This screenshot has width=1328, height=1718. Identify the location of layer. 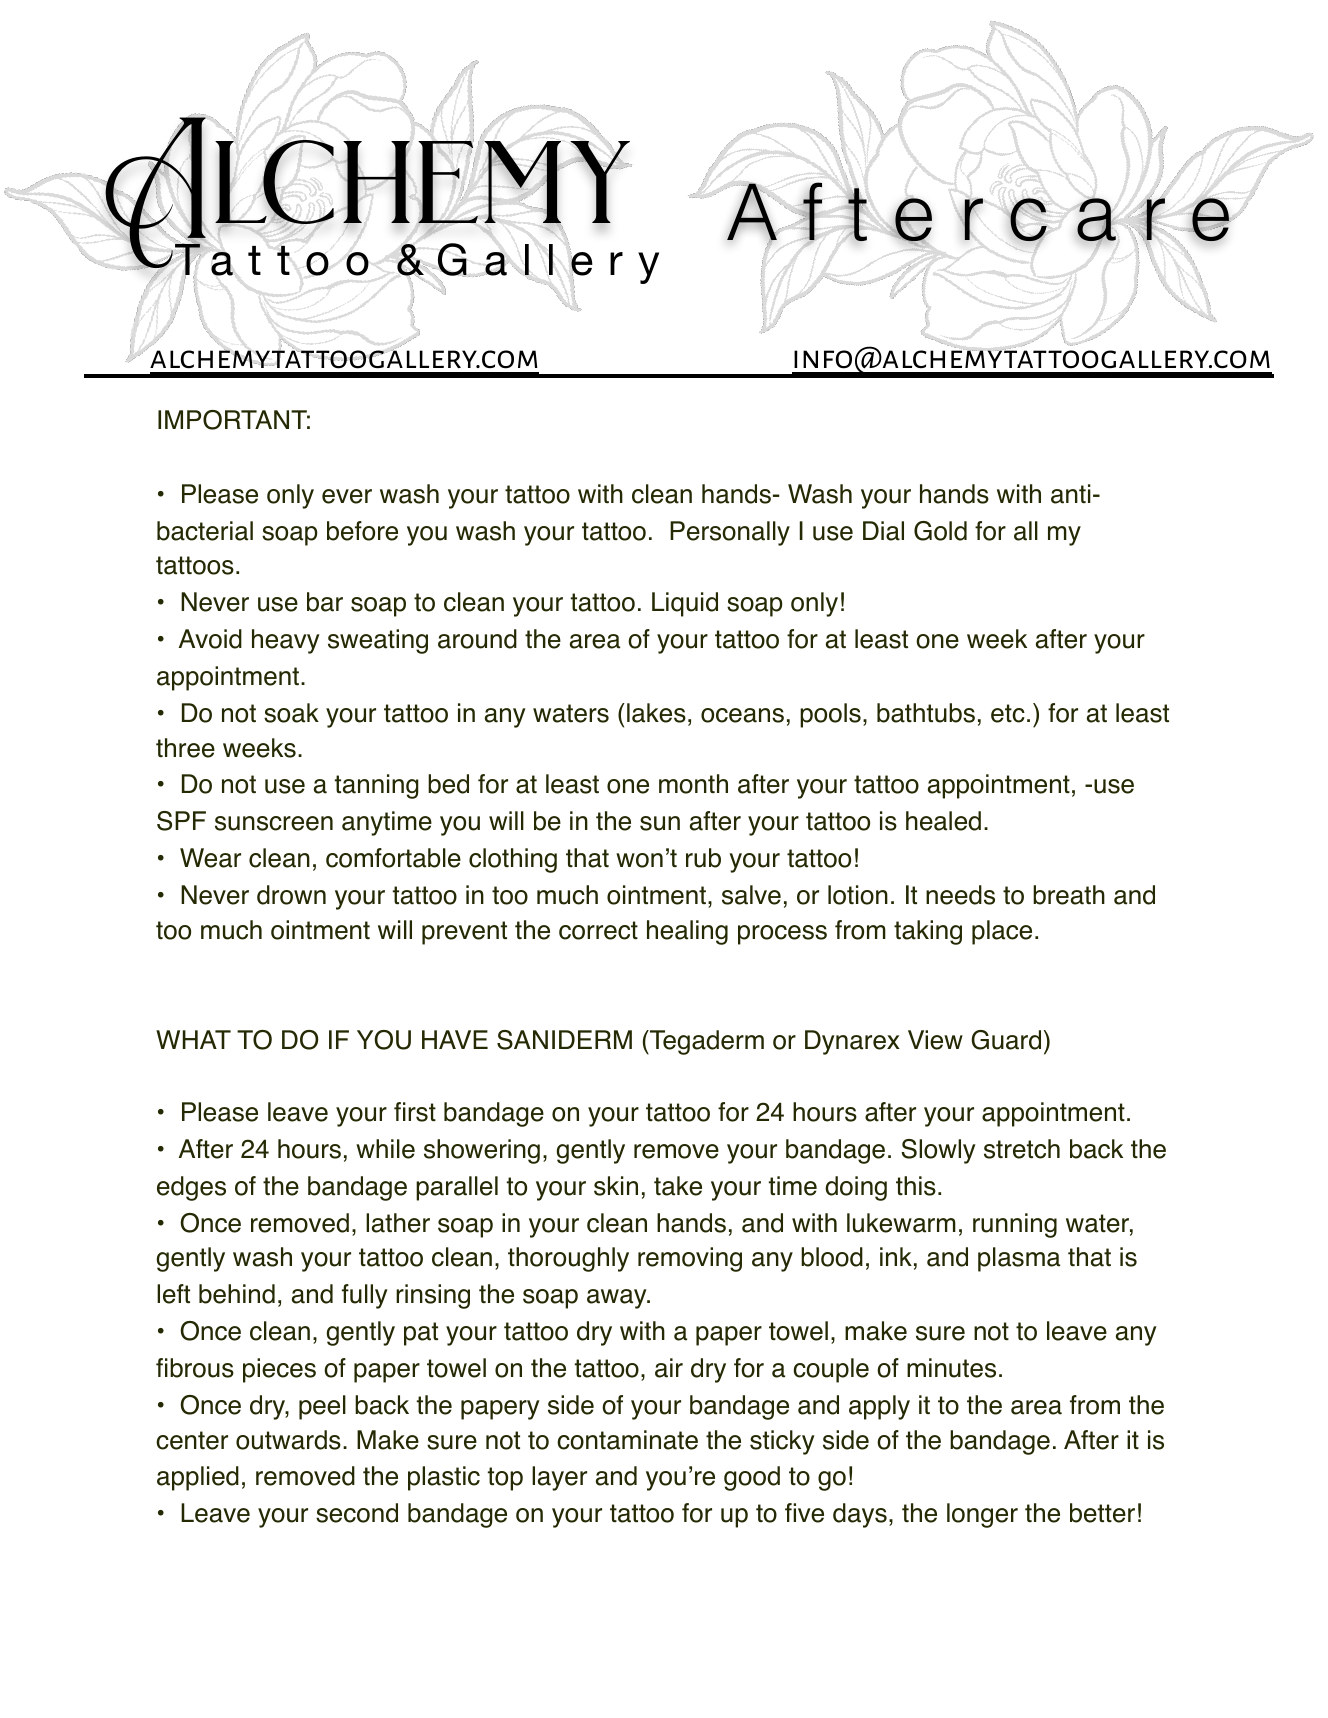
(559, 1478).
